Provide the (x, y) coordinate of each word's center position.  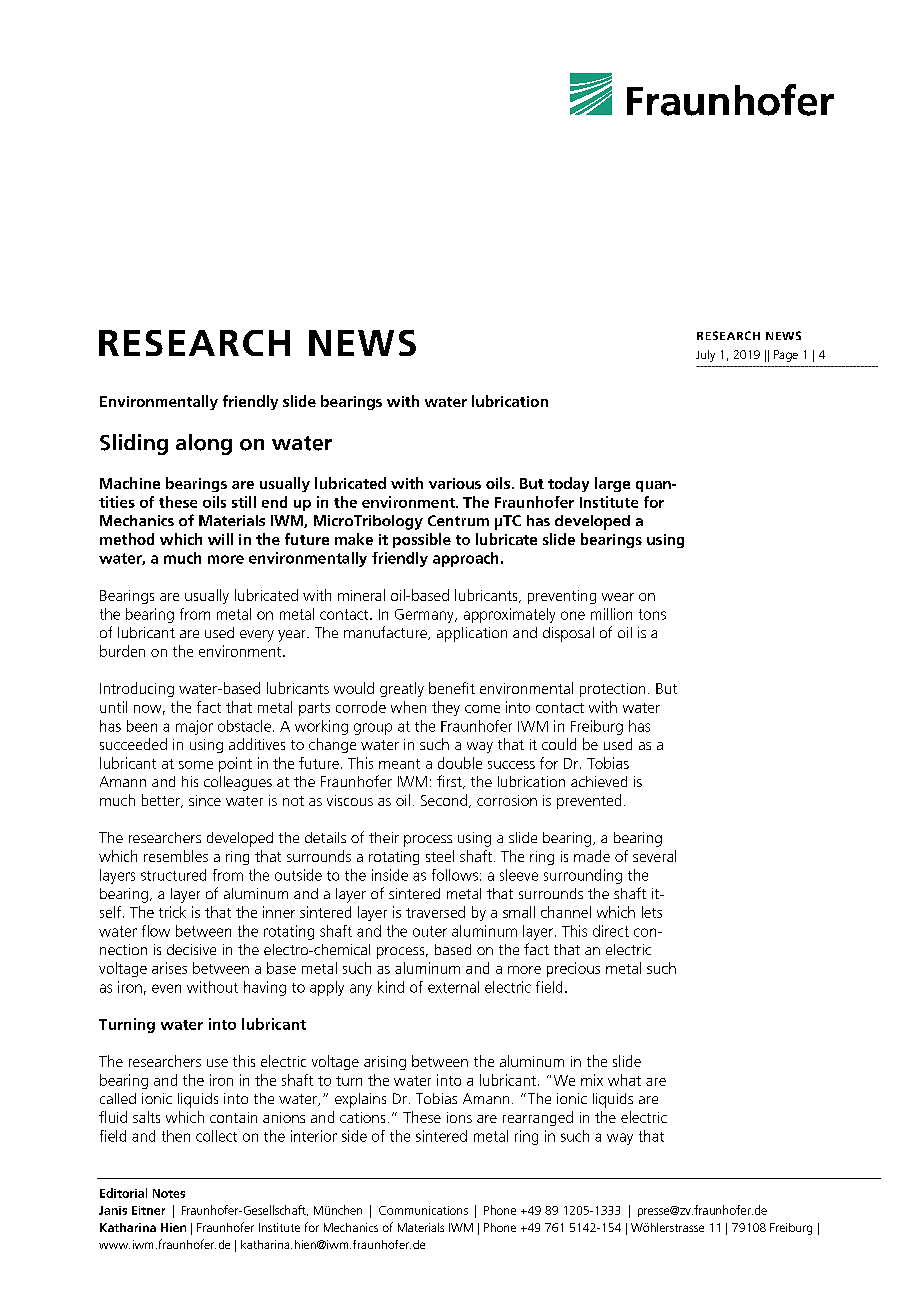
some (196, 765)
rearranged (538, 1118)
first (450, 782)
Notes (169, 1193)
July (705, 356)
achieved (599, 781)
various (455, 483)
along (204, 444)
